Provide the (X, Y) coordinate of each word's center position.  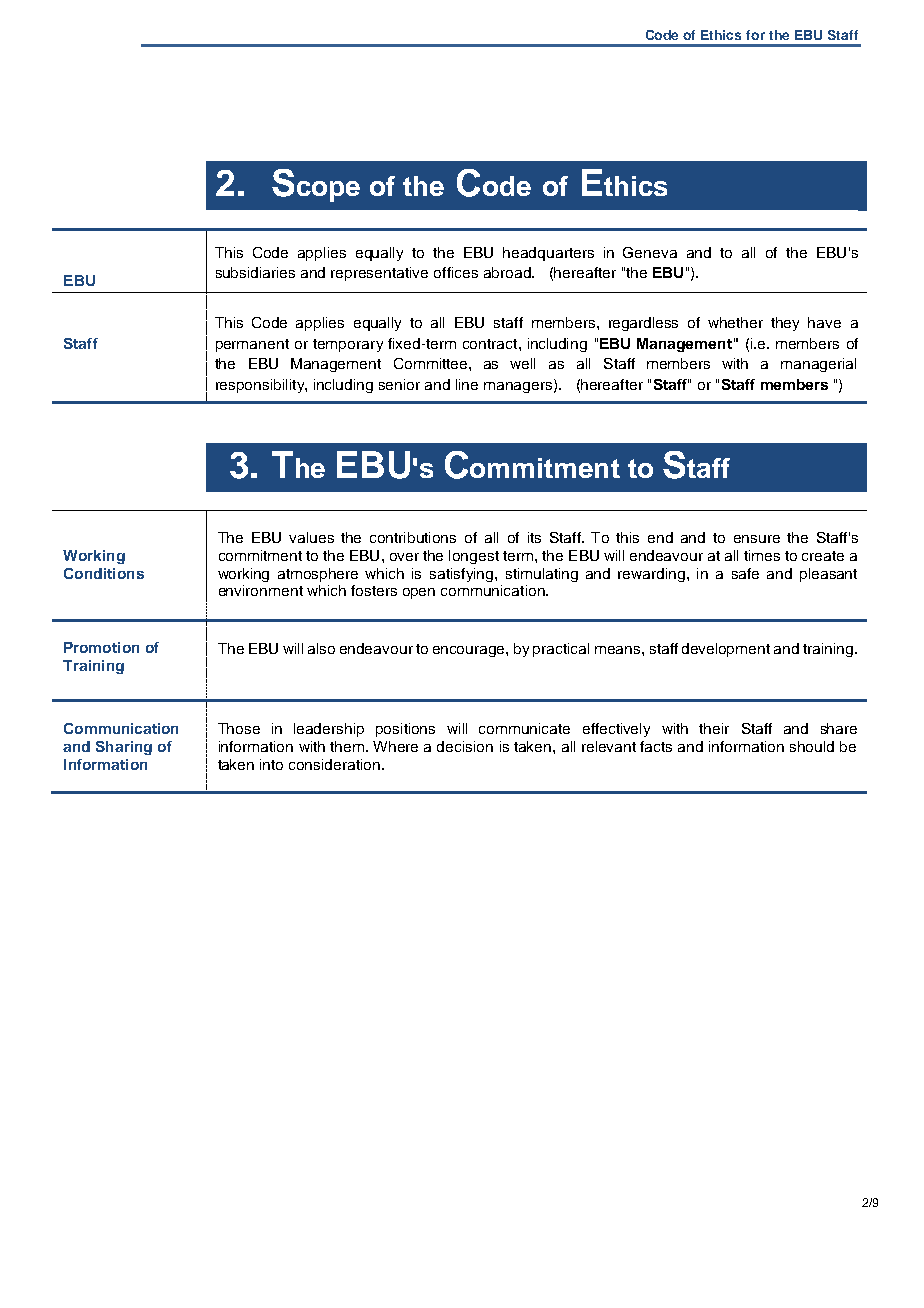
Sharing (124, 748)
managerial (818, 365)
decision (465, 746)
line (467, 384)
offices (456, 272)
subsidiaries (255, 272)
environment (261, 590)
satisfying (463, 575)
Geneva (650, 252)
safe (745, 573)
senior (399, 384)
